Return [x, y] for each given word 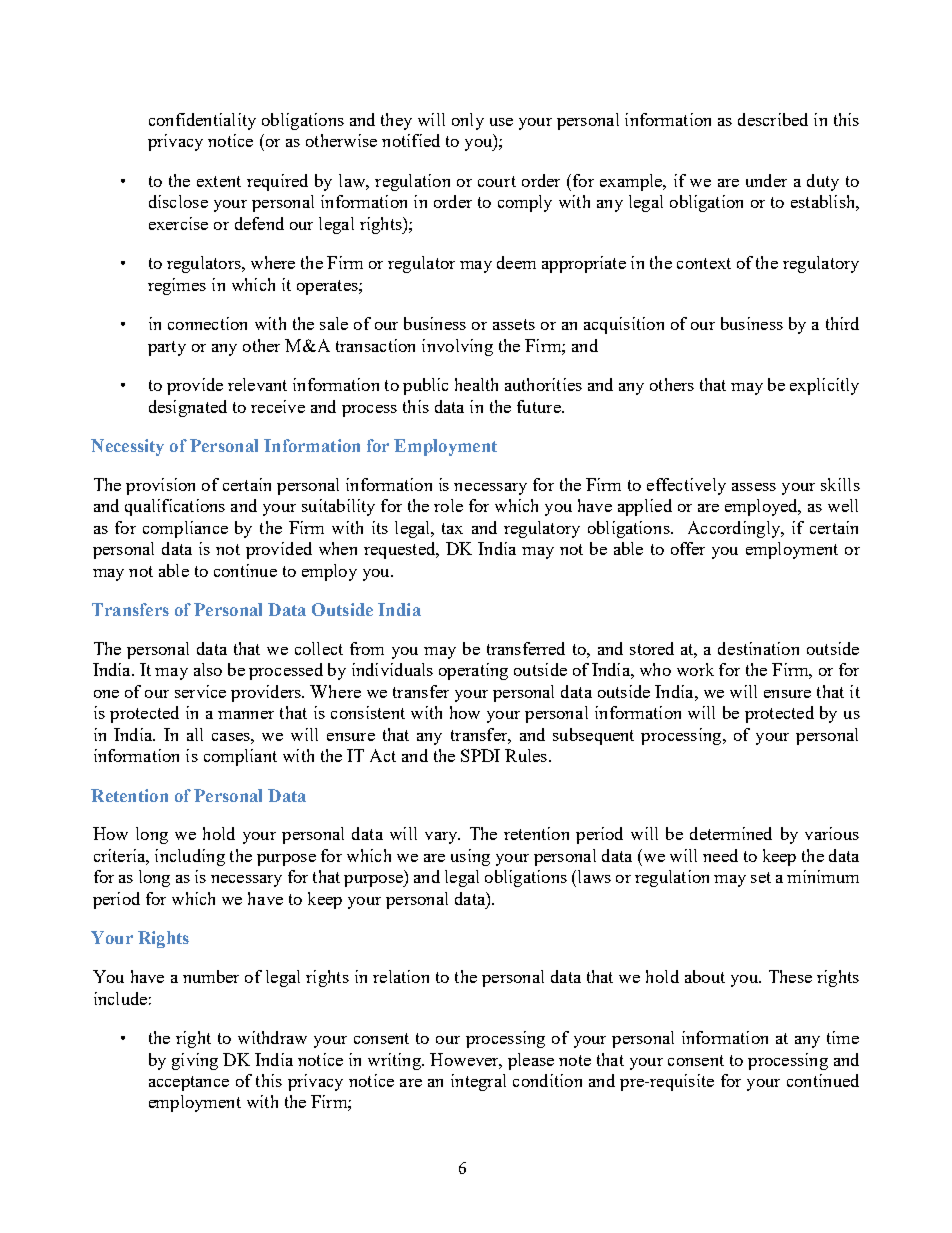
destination [758, 648]
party [167, 348]
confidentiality [202, 121]
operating [473, 671]
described [773, 119]
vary [442, 838]
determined [731, 833]
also [208, 669]
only [468, 121]
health [476, 384]
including [190, 857]
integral [478, 1082]
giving [195, 1061]
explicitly [824, 386]
